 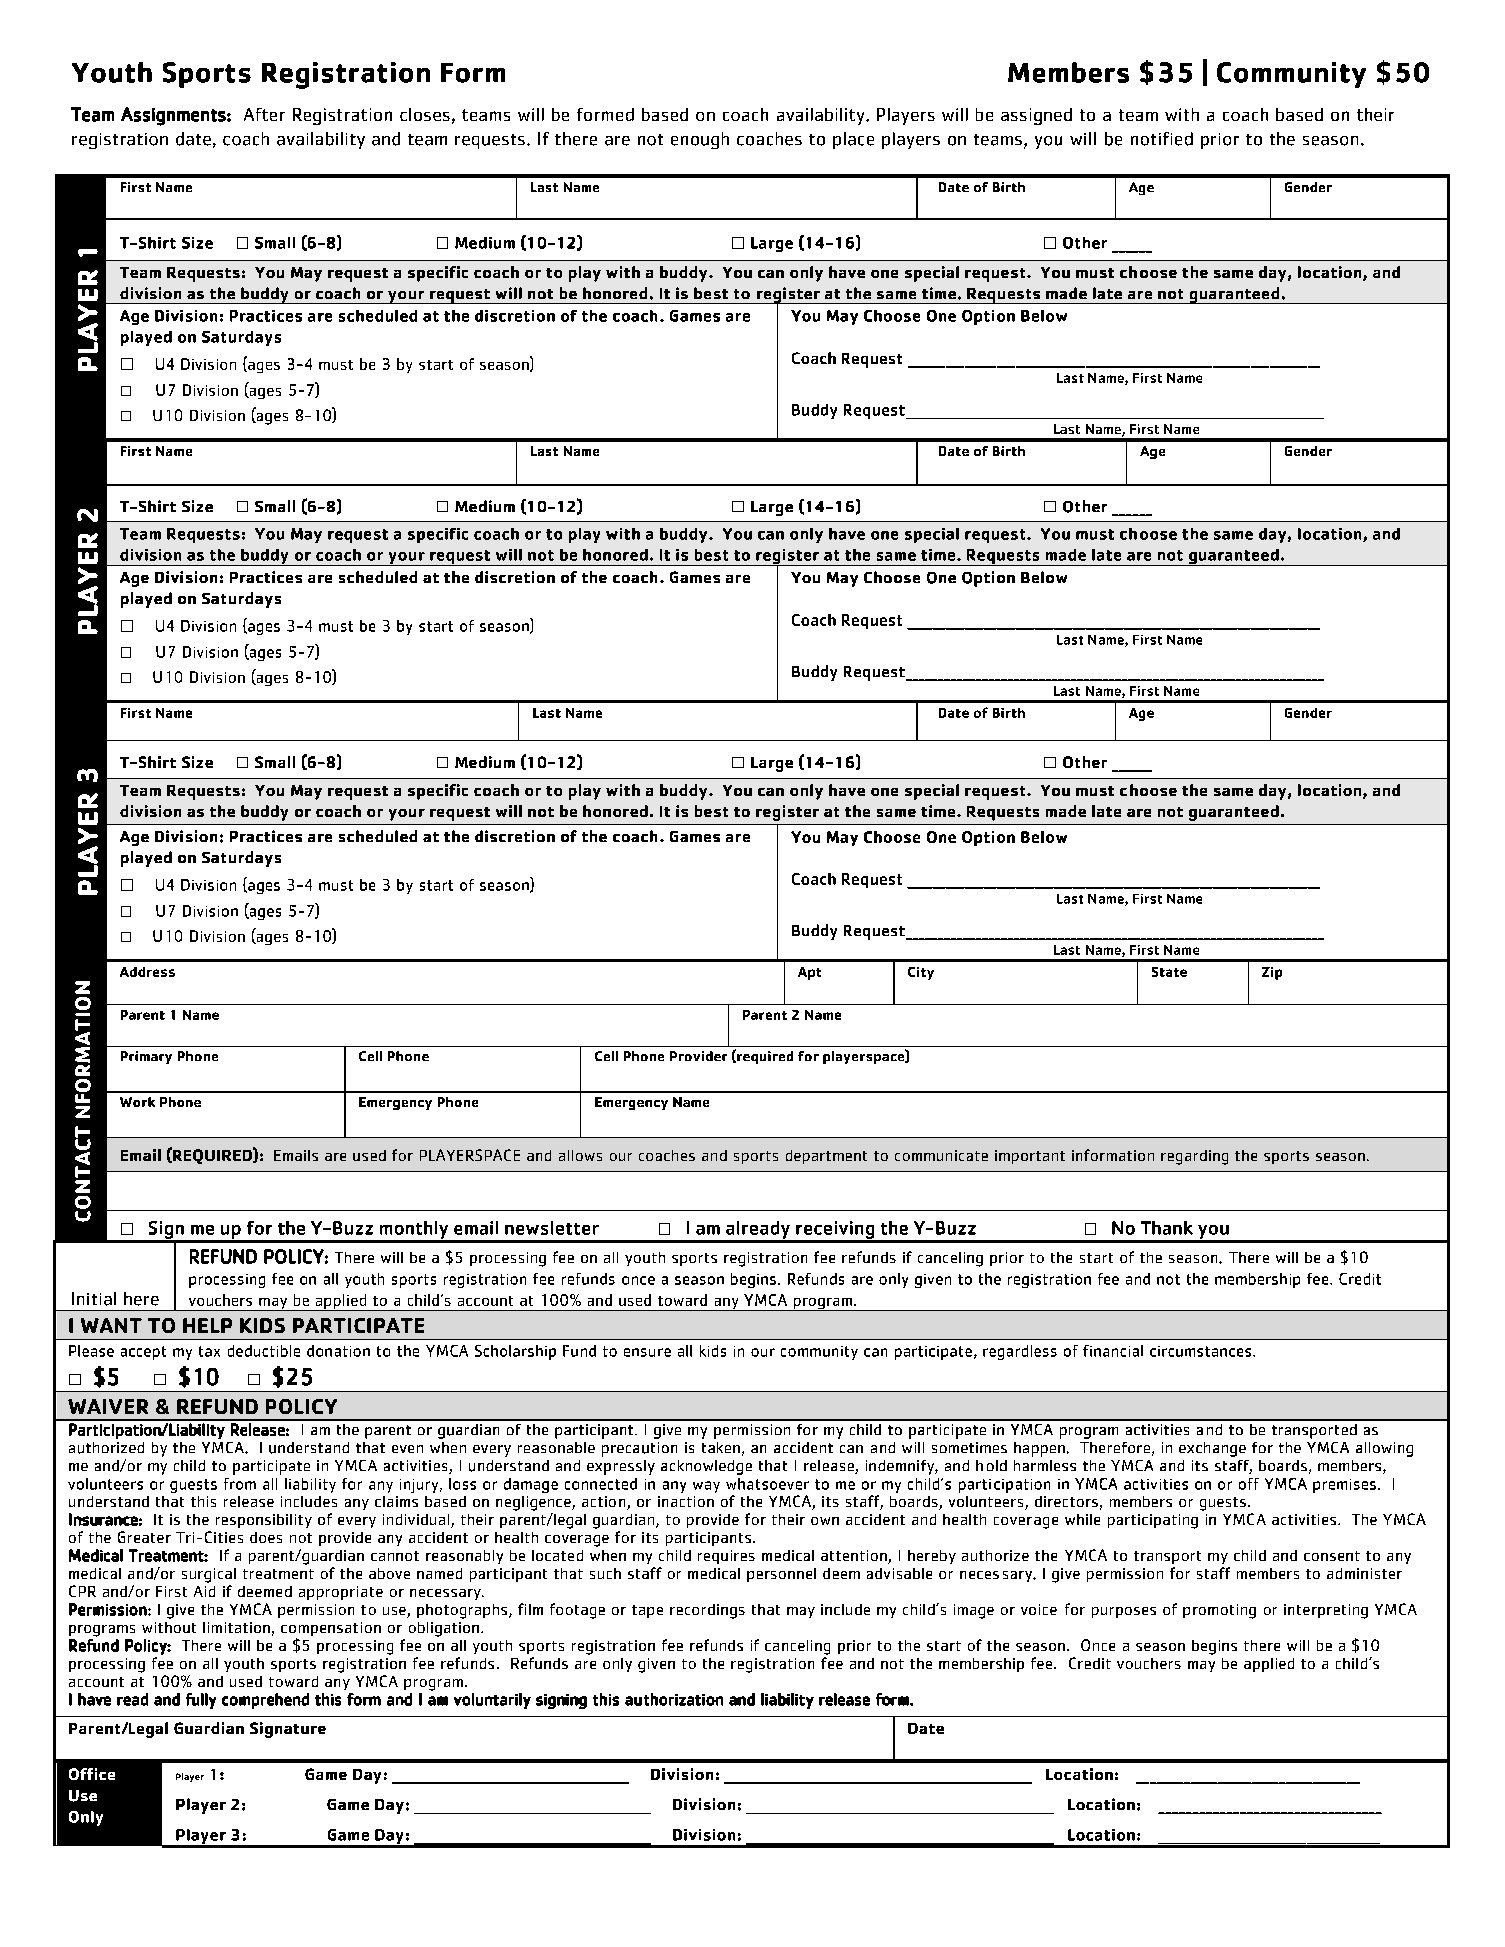 What do you see at coordinates (1162, 139) in the screenshot?
I see `notified` at bounding box center [1162, 139].
